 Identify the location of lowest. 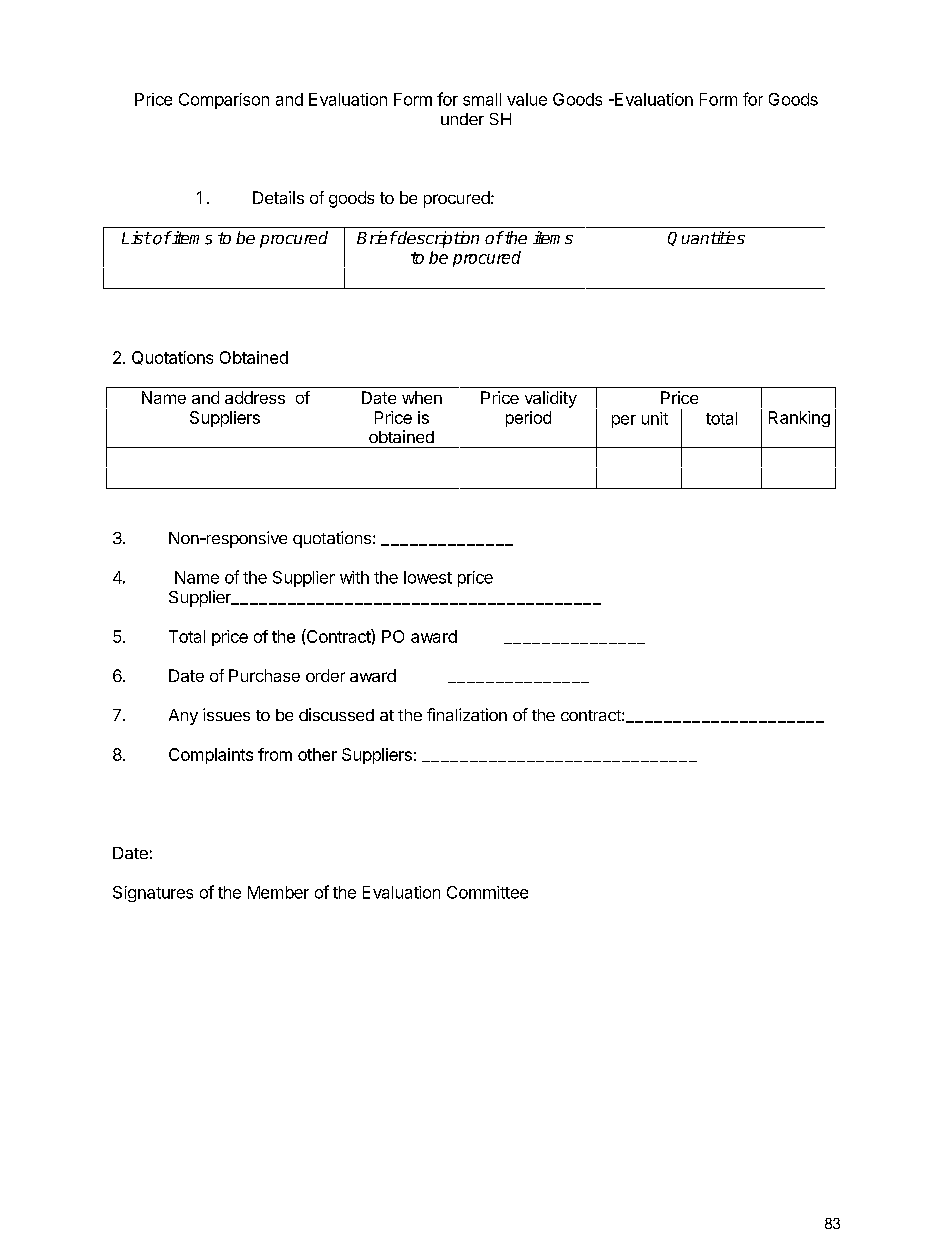
(428, 577).
